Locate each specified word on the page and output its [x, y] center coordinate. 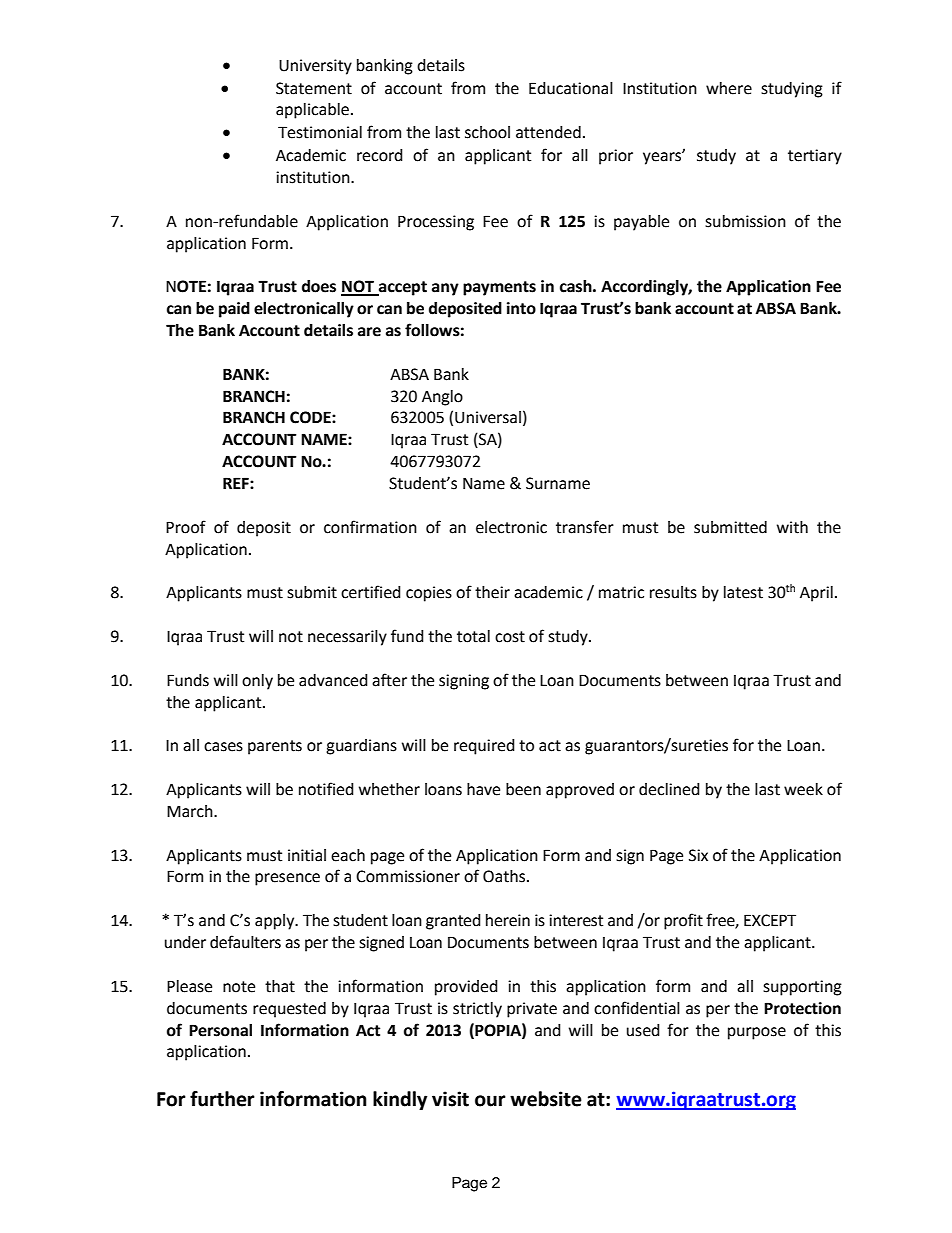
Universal [488, 417]
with [792, 527]
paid [234, 310]
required [484, 747]
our [490, 1101]
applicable [312, 111]
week [803, 789]
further [222, 1099]
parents [275, 747]
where [729, 88]
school [487, 132]
